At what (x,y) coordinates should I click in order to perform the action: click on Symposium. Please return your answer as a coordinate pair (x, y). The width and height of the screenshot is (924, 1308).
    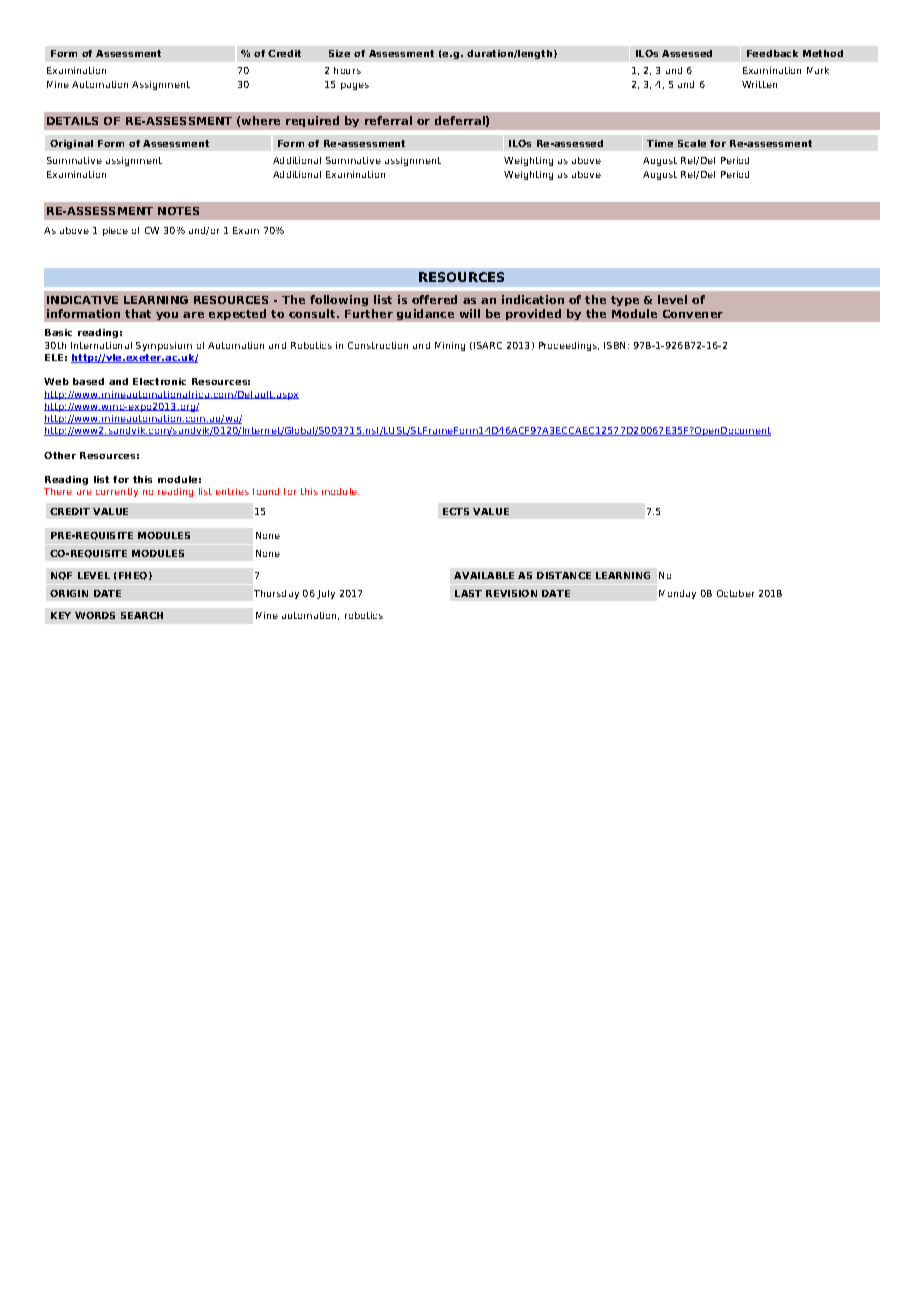
    Looking at the image, I should click on (164, 346).
